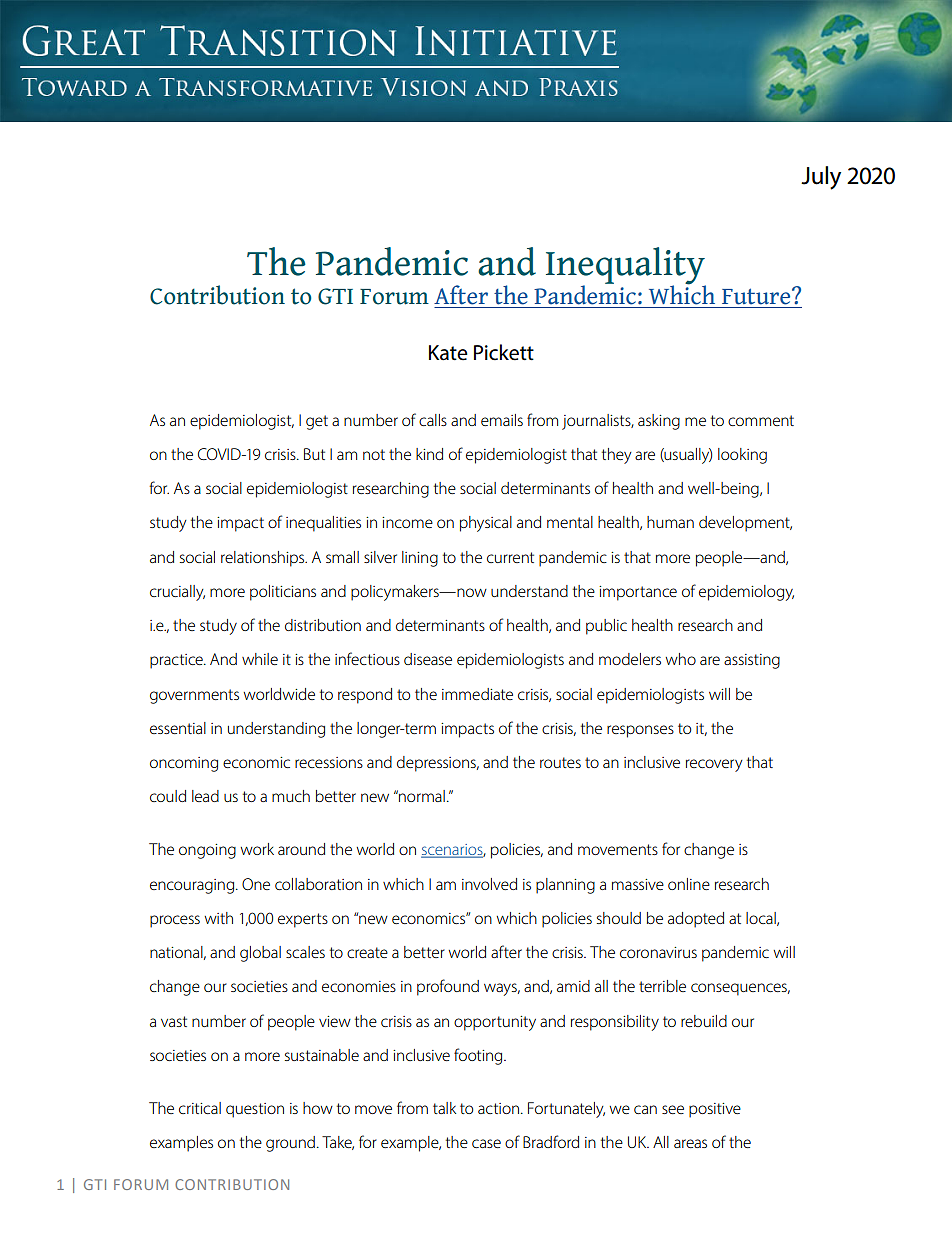 The height and width of the page is (1233, 952). What do you see at coordinates (821, 178) in the page?
I see `July` at bounding box center [821, 178].
